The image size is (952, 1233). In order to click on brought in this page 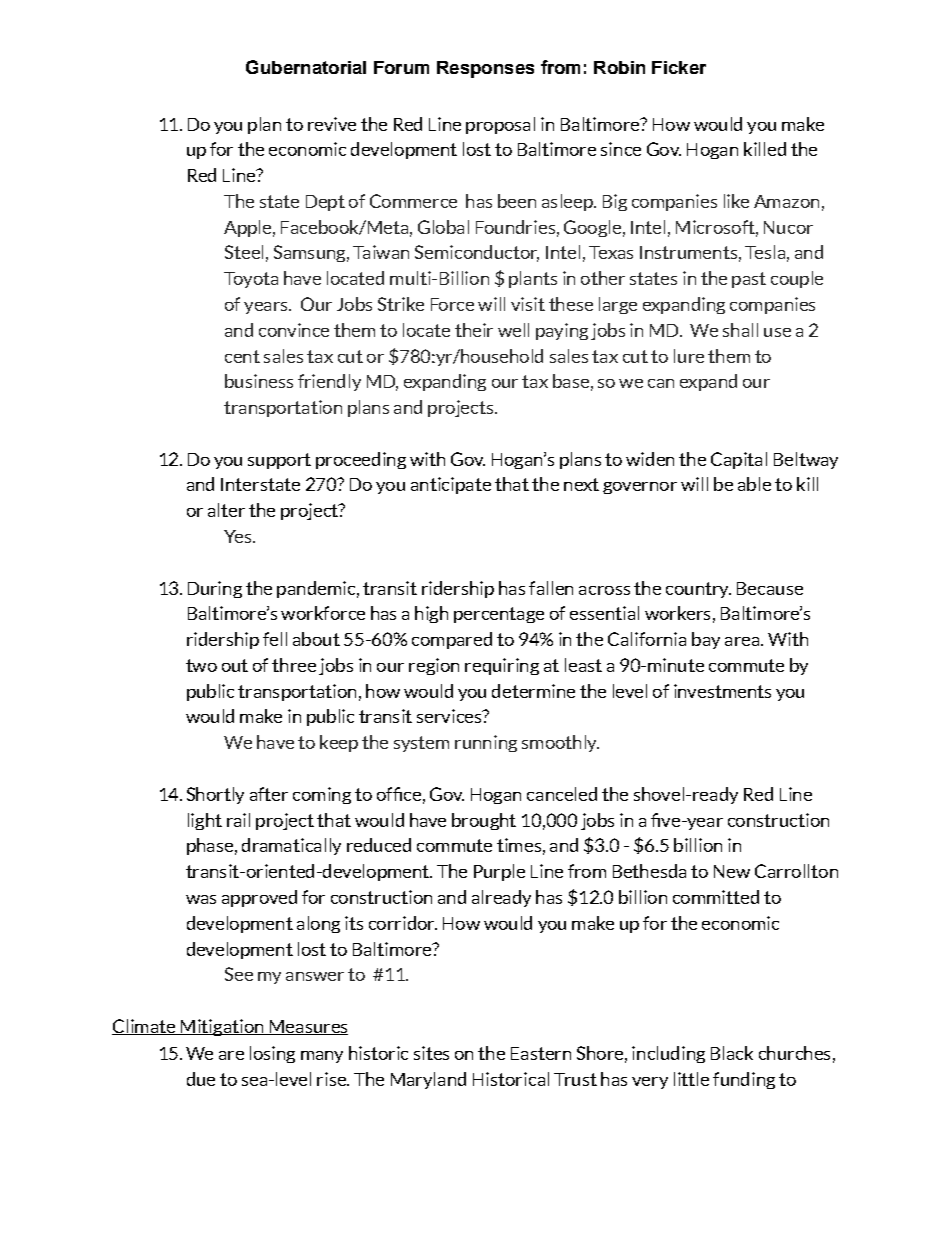, I will do `click(484, 821)`.
